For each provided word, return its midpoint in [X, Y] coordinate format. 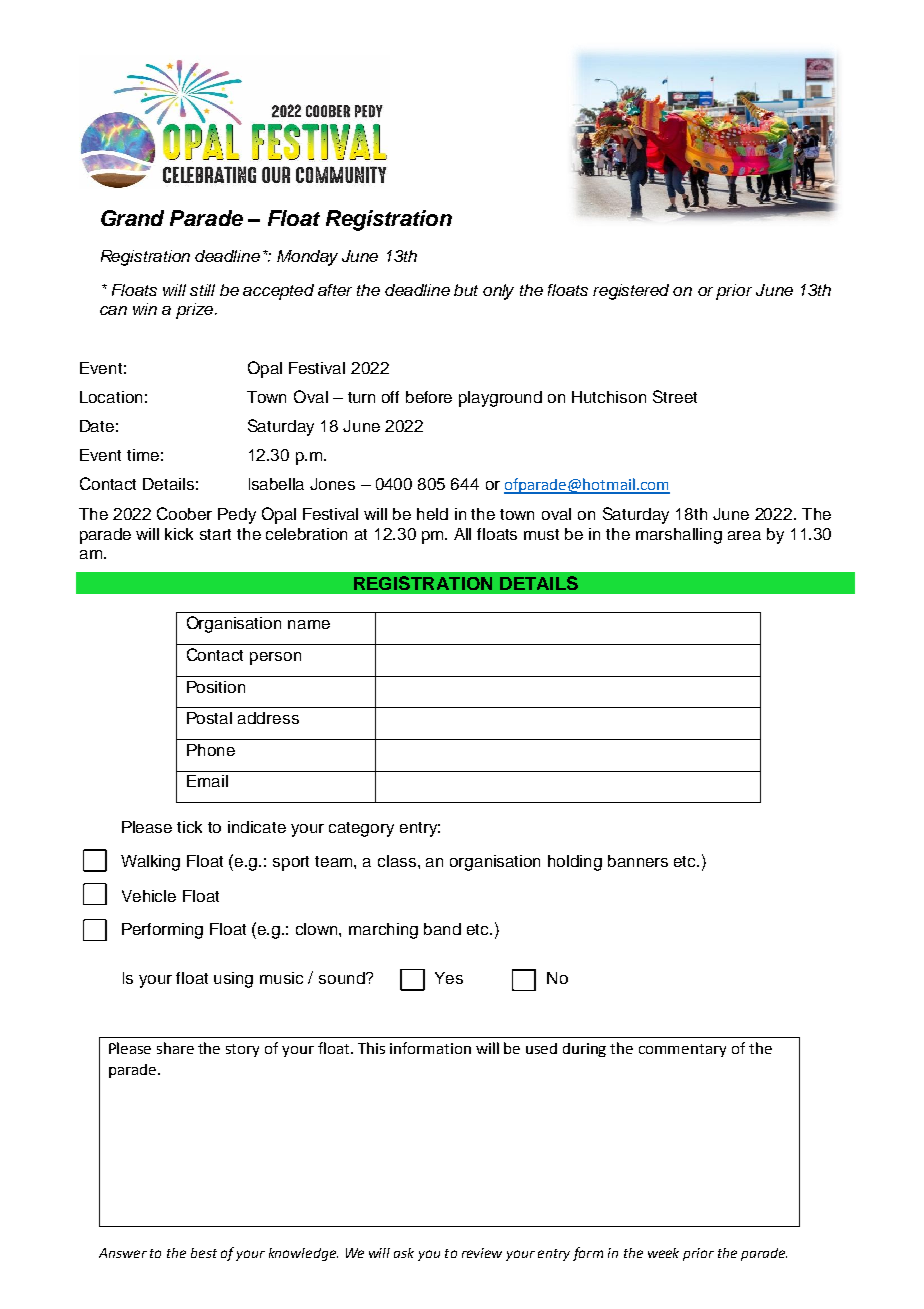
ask [404, 1253]
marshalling [679, 536]
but [466, 290]
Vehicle [149, 896]
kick [179, 534]
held [432, 514]
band [442, 929]
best [204, 1253]
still [202, 290]
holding [575, 863]
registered [631, 292]
